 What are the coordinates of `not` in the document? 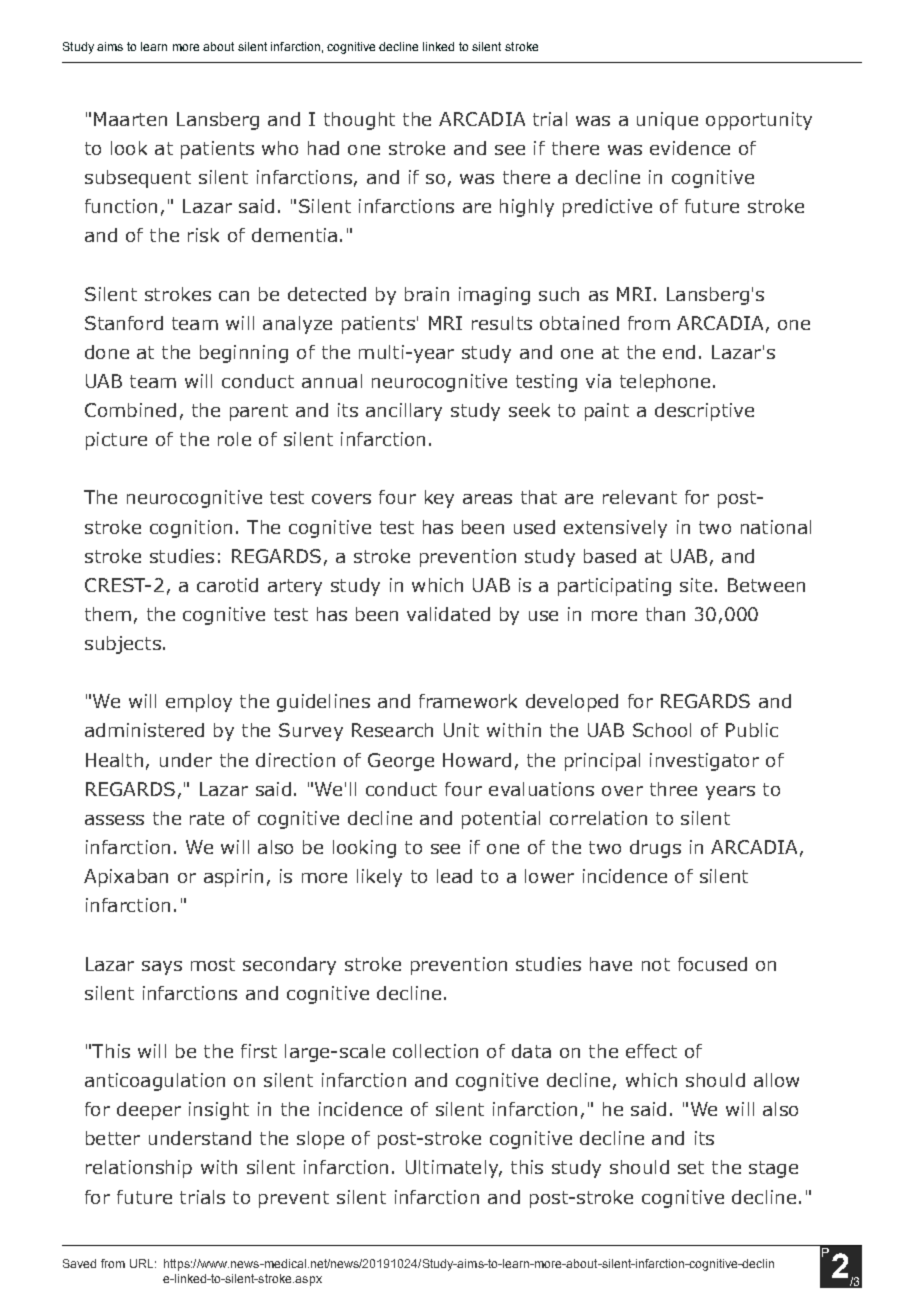 It's located at (656, 964).
